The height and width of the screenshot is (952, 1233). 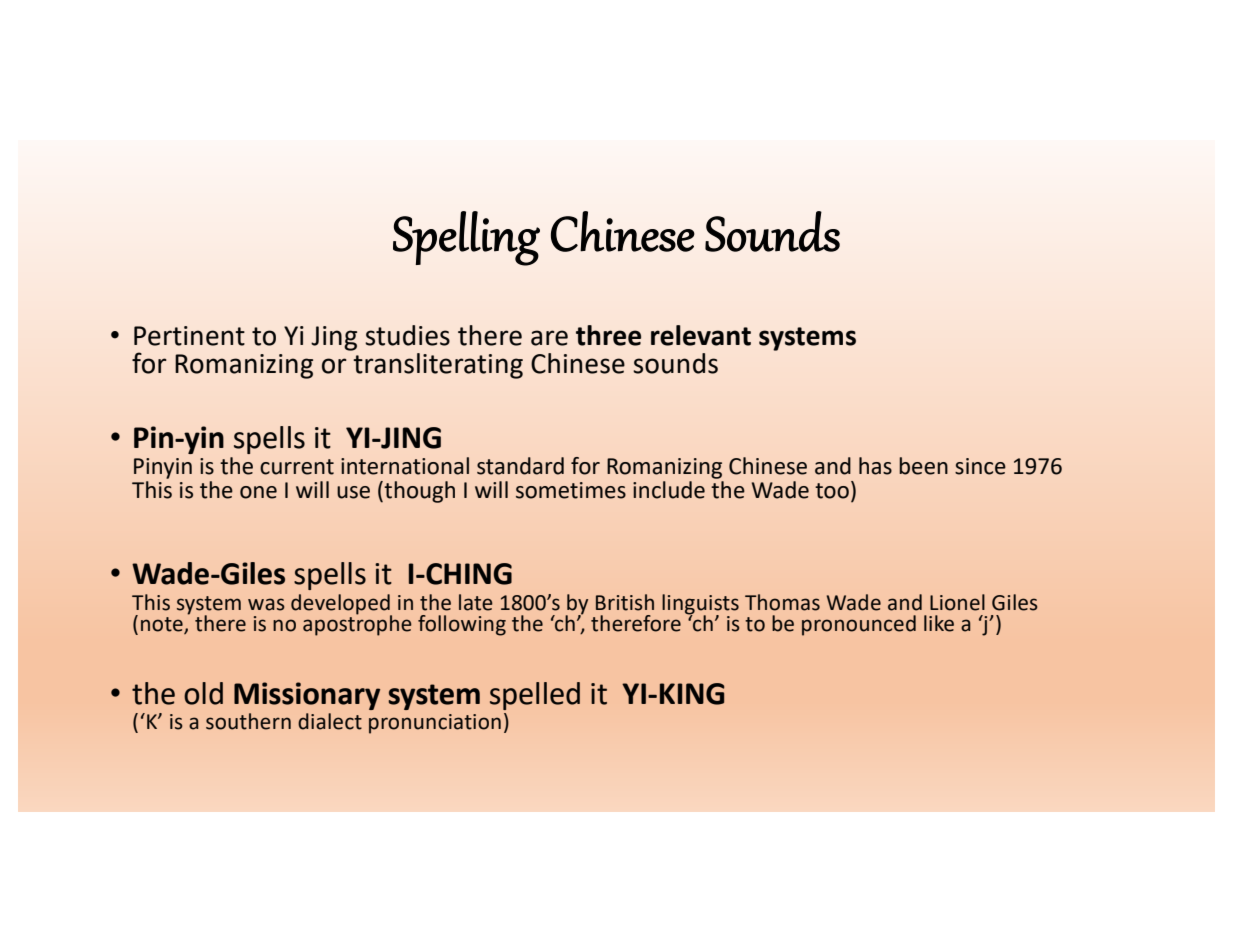 What do you see at coordinates (520, 466) in the screenshot?
I see `standard` at bounding box center [520, 466].
